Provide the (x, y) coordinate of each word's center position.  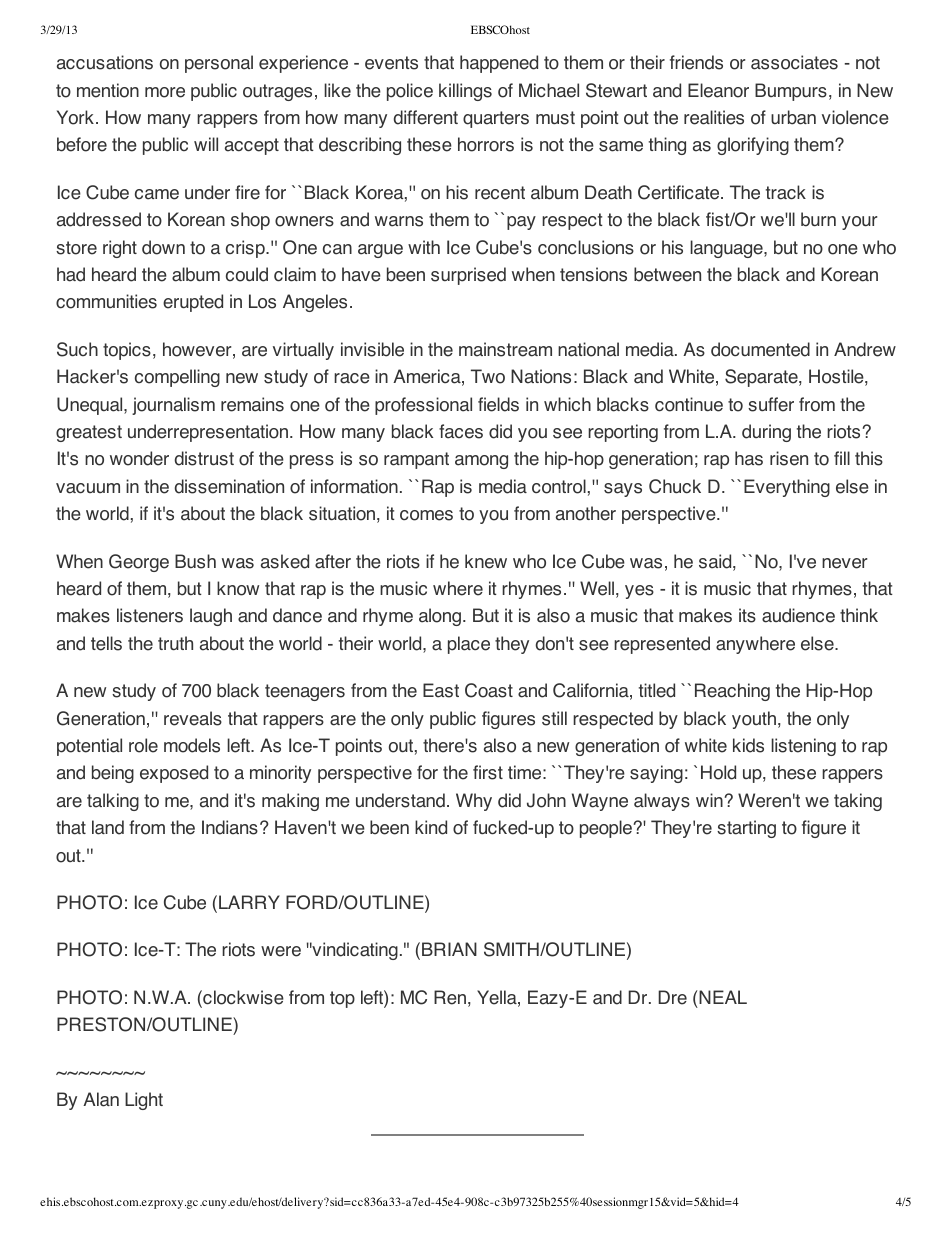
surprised (468, 276)
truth (175, 643)
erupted (193, 303)
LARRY (249, 902)
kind (431, 827)
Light (144, 1101)
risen (789, 458)
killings (465, 92)
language (727, 249)
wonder (139, 458)
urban (793, 117)
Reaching (732, 692)
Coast (489, 690)
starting (746, 829)
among (481, 462)
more (165, 92)
